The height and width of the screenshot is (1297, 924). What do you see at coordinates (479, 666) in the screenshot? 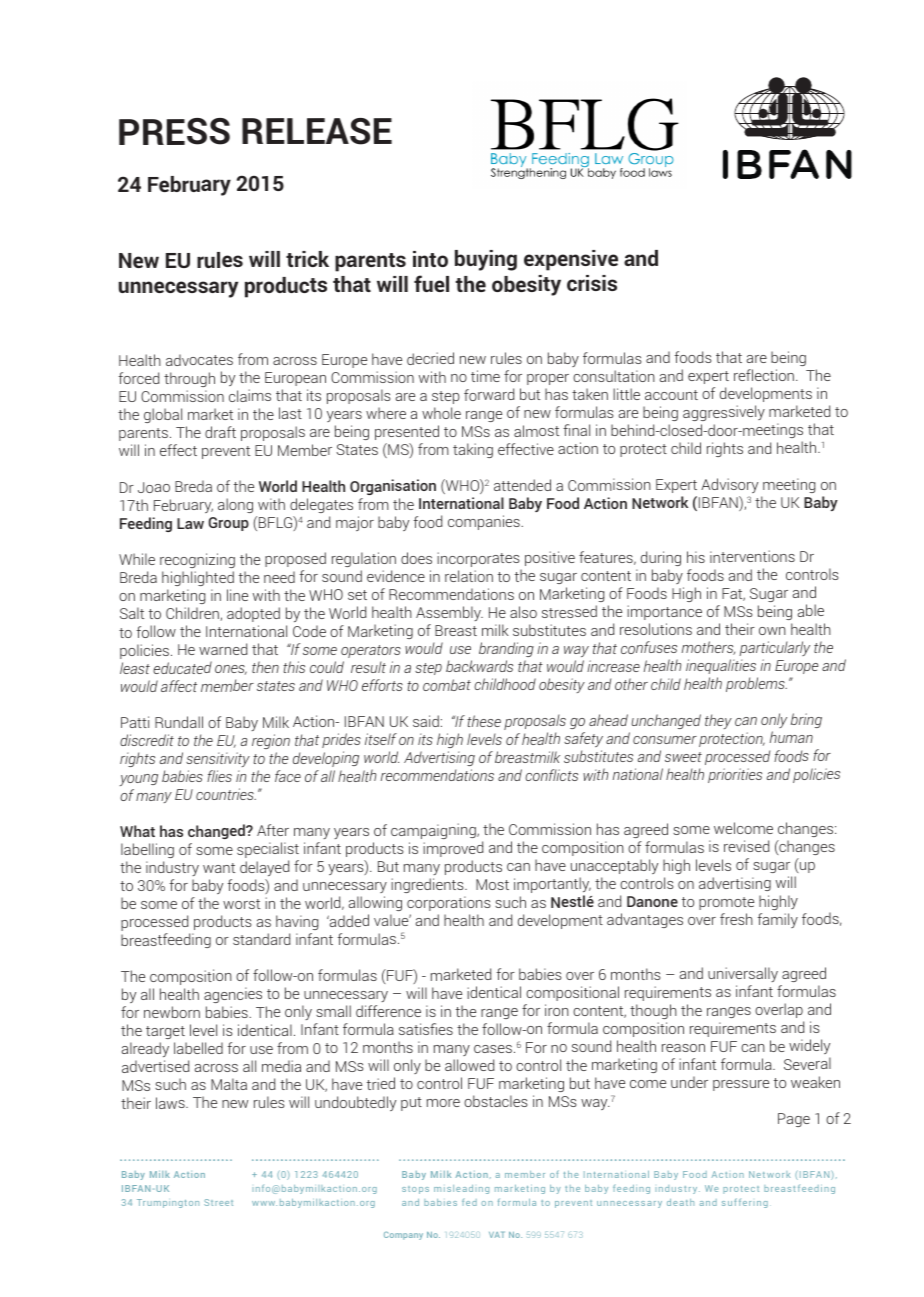
I see `backwards` at bounding box center [479, 666].
